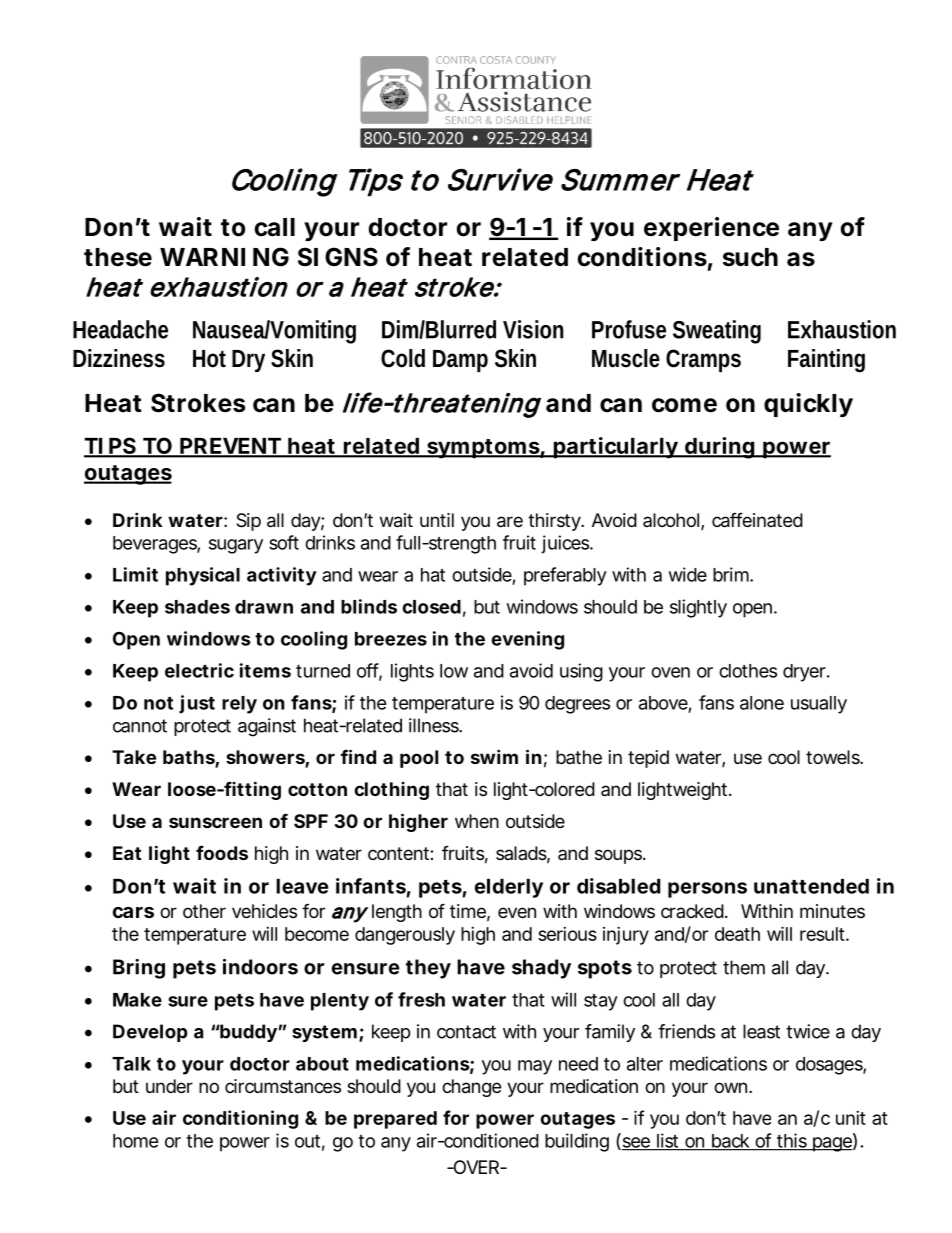 The width and height of the screenshot is (952, 1233). What do you see at coordinates (204, 911) in the screenshot?
I see `other` at bounding box center [204, 911].
